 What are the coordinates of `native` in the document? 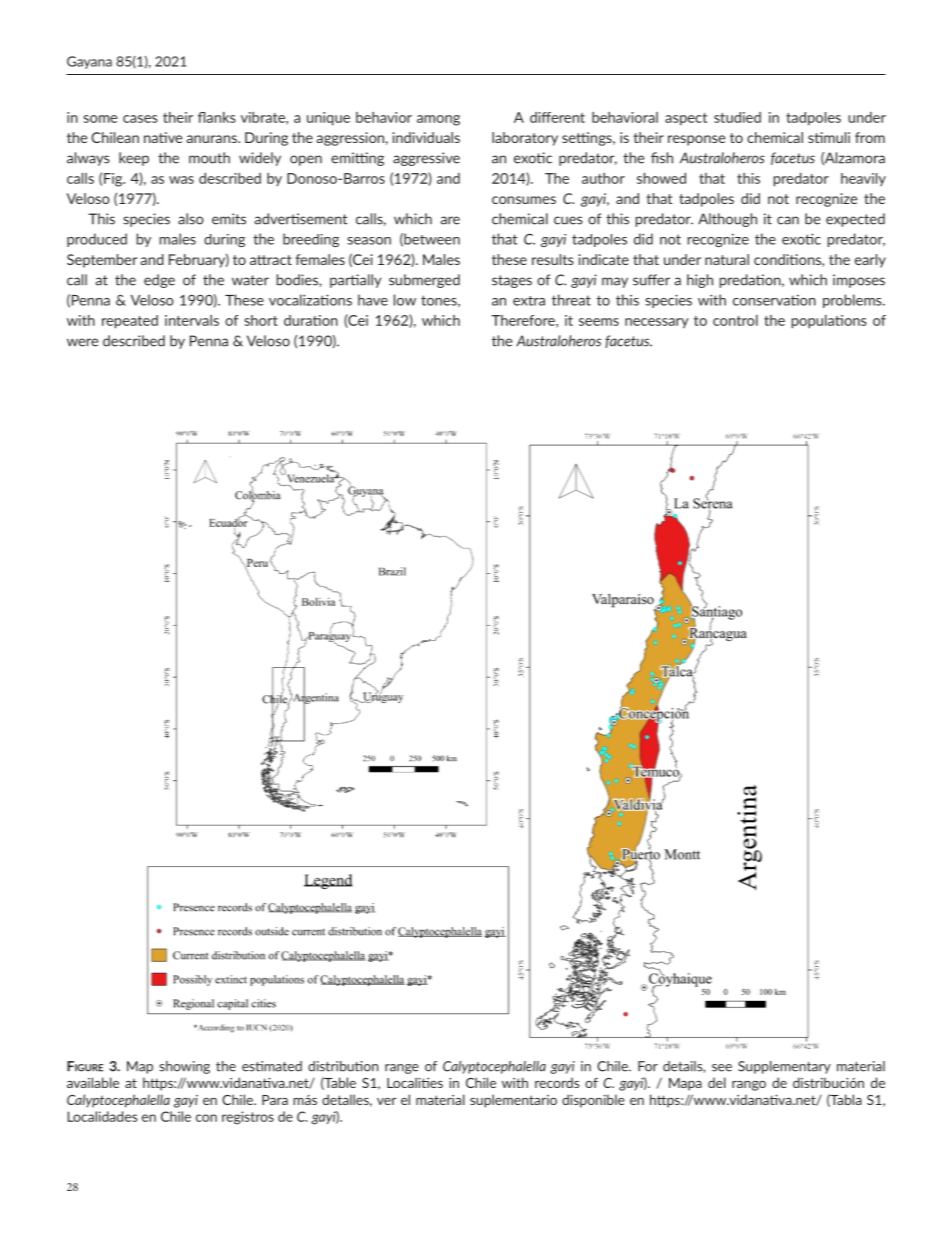 It's located at (163, 137).
